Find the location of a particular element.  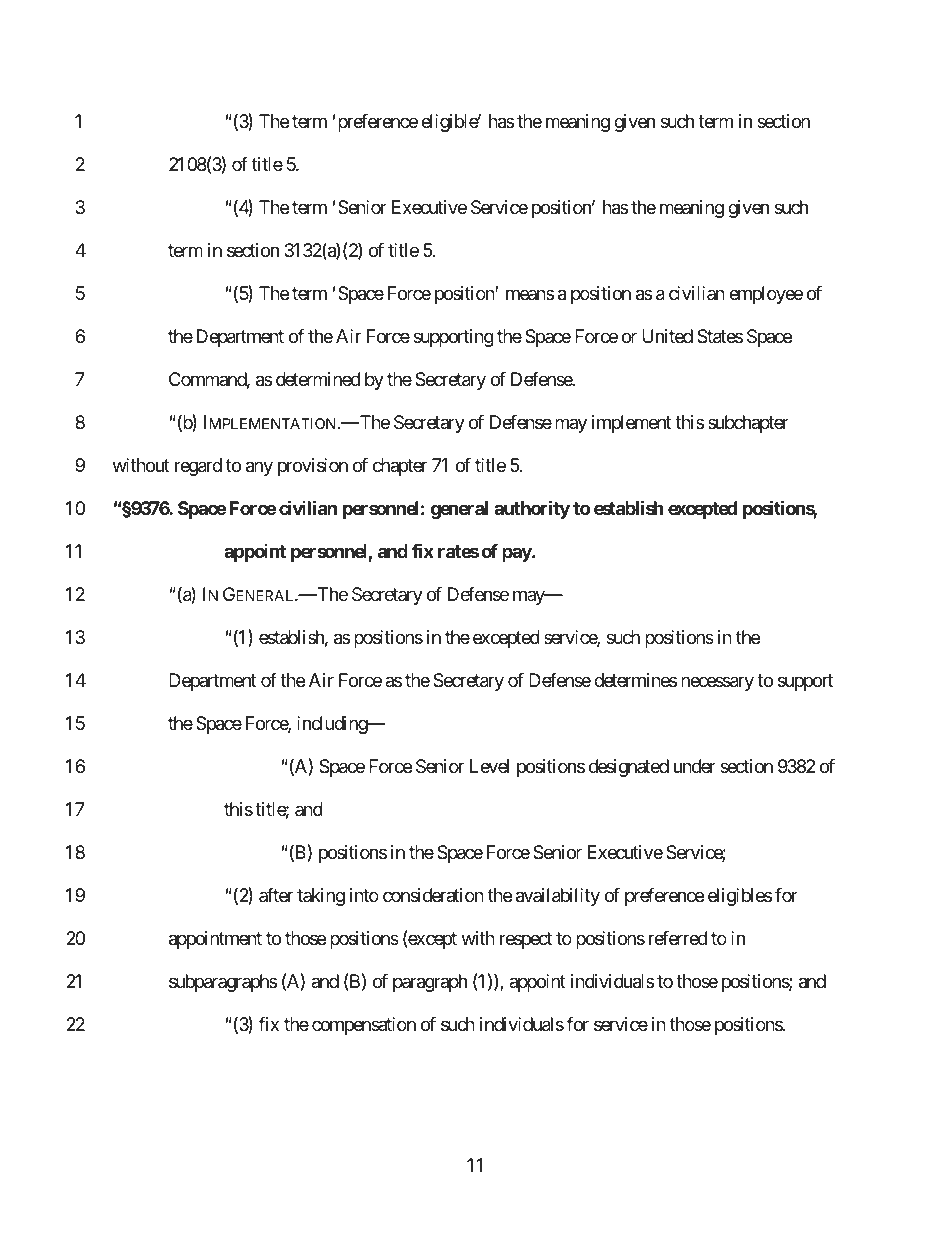

necessary is located at coordinates (717, 683).
